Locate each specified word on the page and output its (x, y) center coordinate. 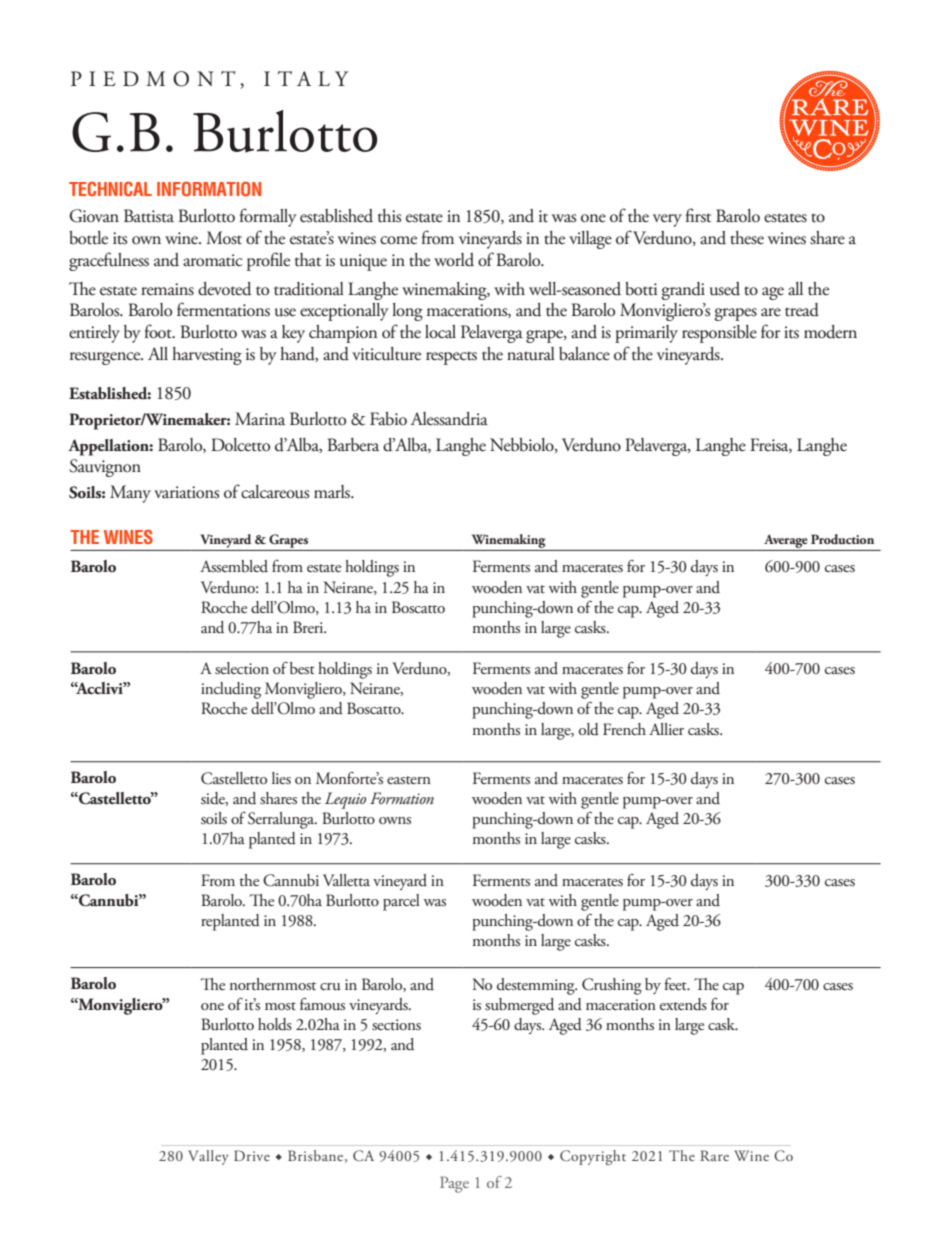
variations (186, 492)
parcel (401, 902)
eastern (409, 780)
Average (786, 541)
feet (676, 984)
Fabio (388, 419)
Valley (208, 1157)
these (747, 238)
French (624, 729)
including (231, 690)
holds (275, 1024)
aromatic (213, 260)
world (454, 260)
